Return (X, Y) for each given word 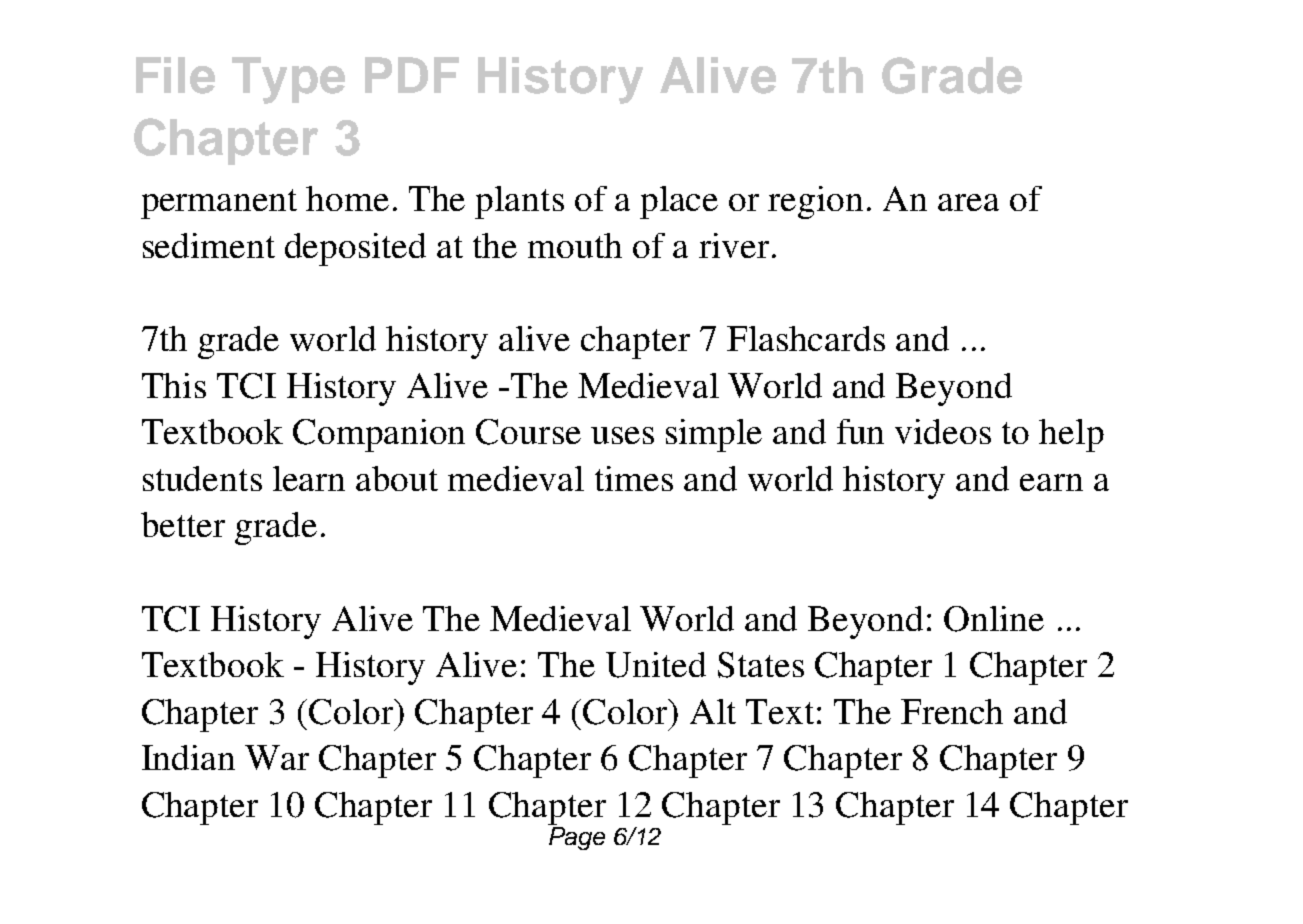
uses (622, 435)
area (968, 202)
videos (943, 431)
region (815, 202)
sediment (209, 245)
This (174, 385)
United (656, 665)
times (634, 478)
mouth (575, 245)
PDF (412, 75)
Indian (188, 757)
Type (288, 80)
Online (994, 619)
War (277, 757)
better (183, 524)
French (952, 711)
